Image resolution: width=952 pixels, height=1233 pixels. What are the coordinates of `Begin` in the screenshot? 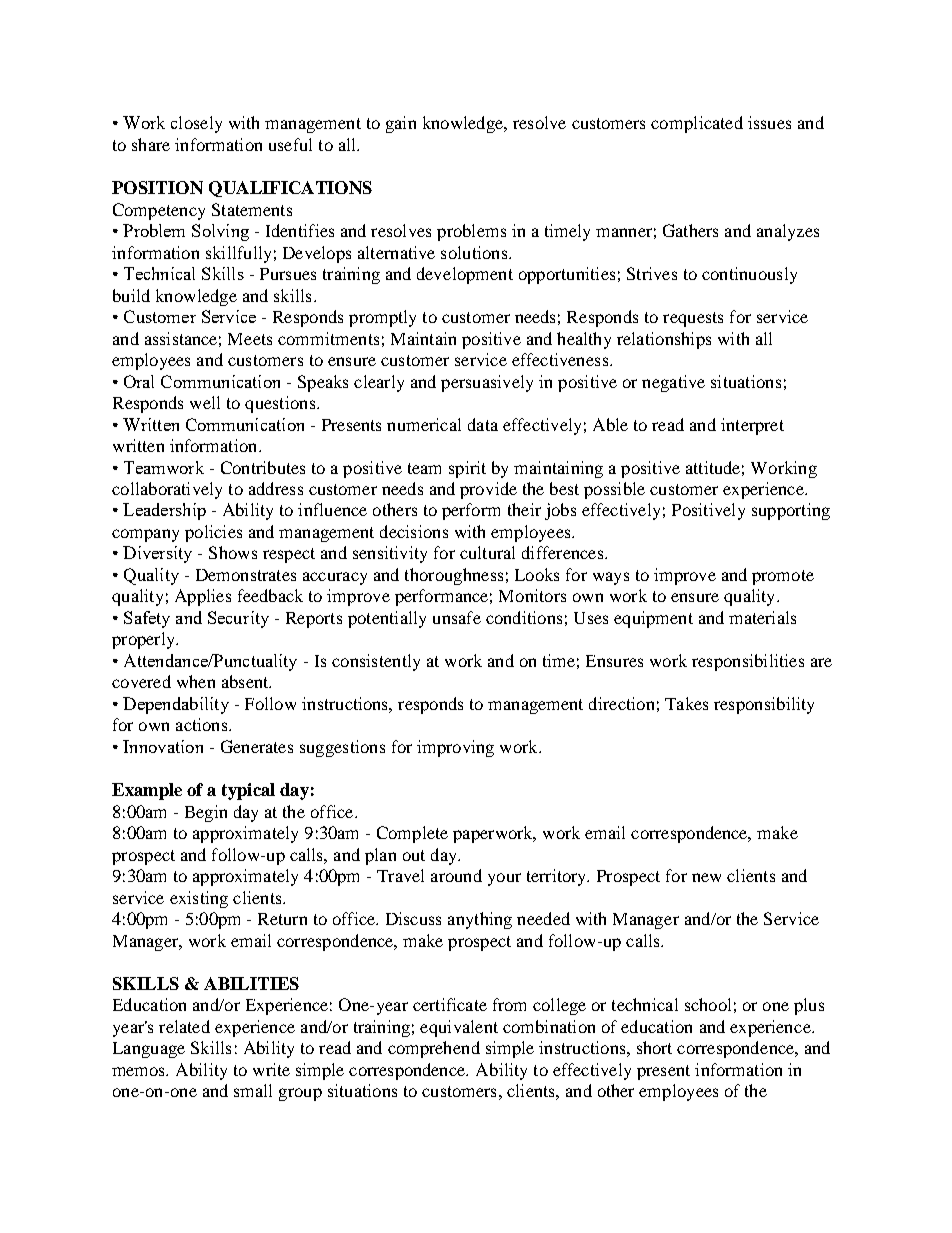 It's located at (206, 813).
